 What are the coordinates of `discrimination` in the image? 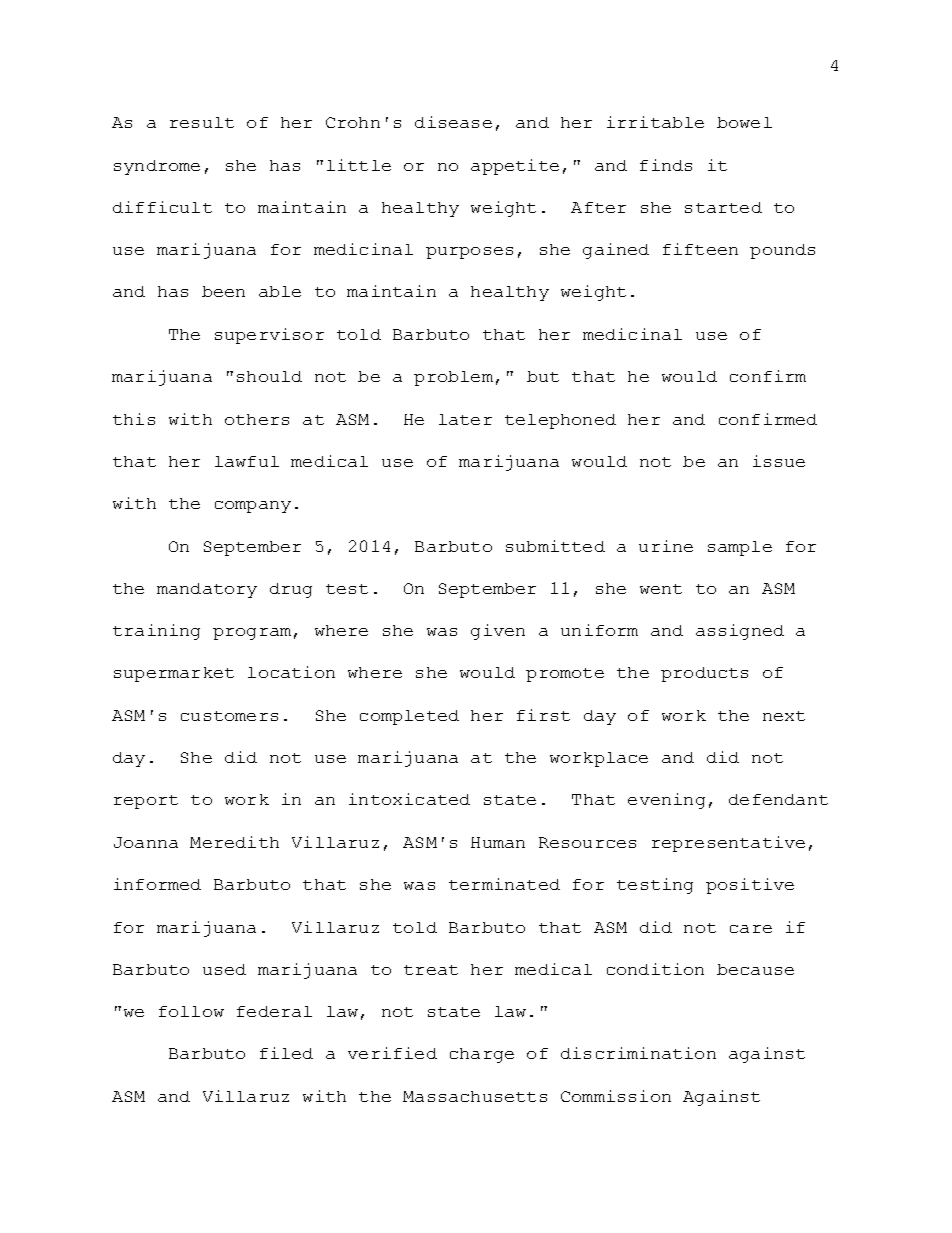 It's located at (638, 1053).
